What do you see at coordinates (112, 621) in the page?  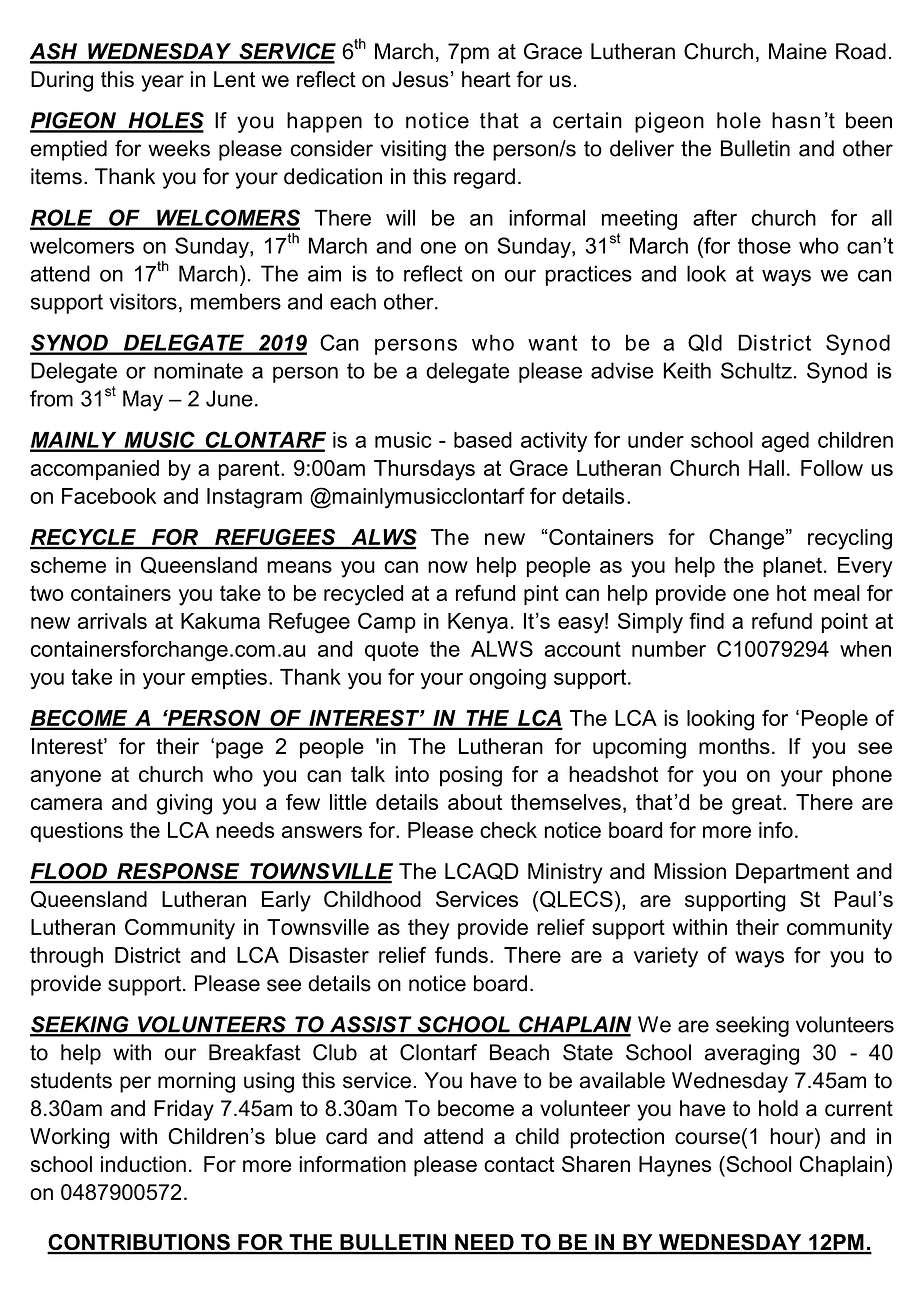 I see `arrivals` at bounding box center [112, 621].
